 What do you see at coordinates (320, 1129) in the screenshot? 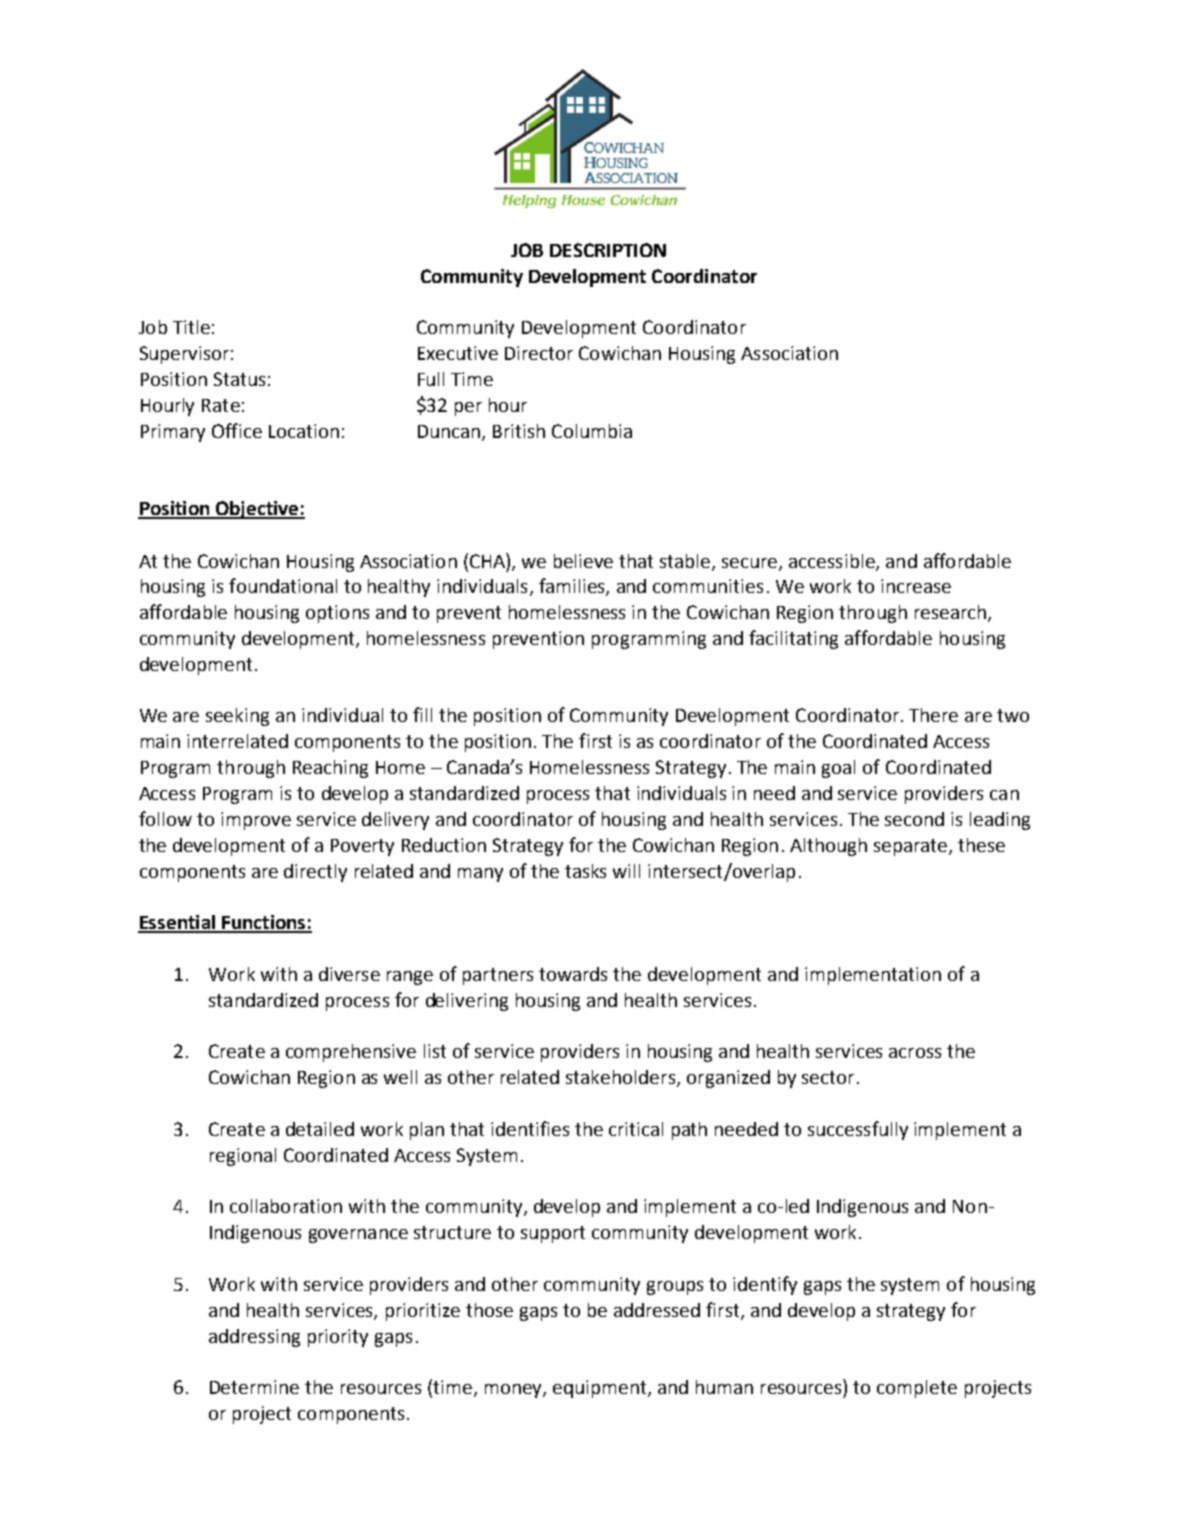
I see `detailed` at bounding box center [320, 1129].
